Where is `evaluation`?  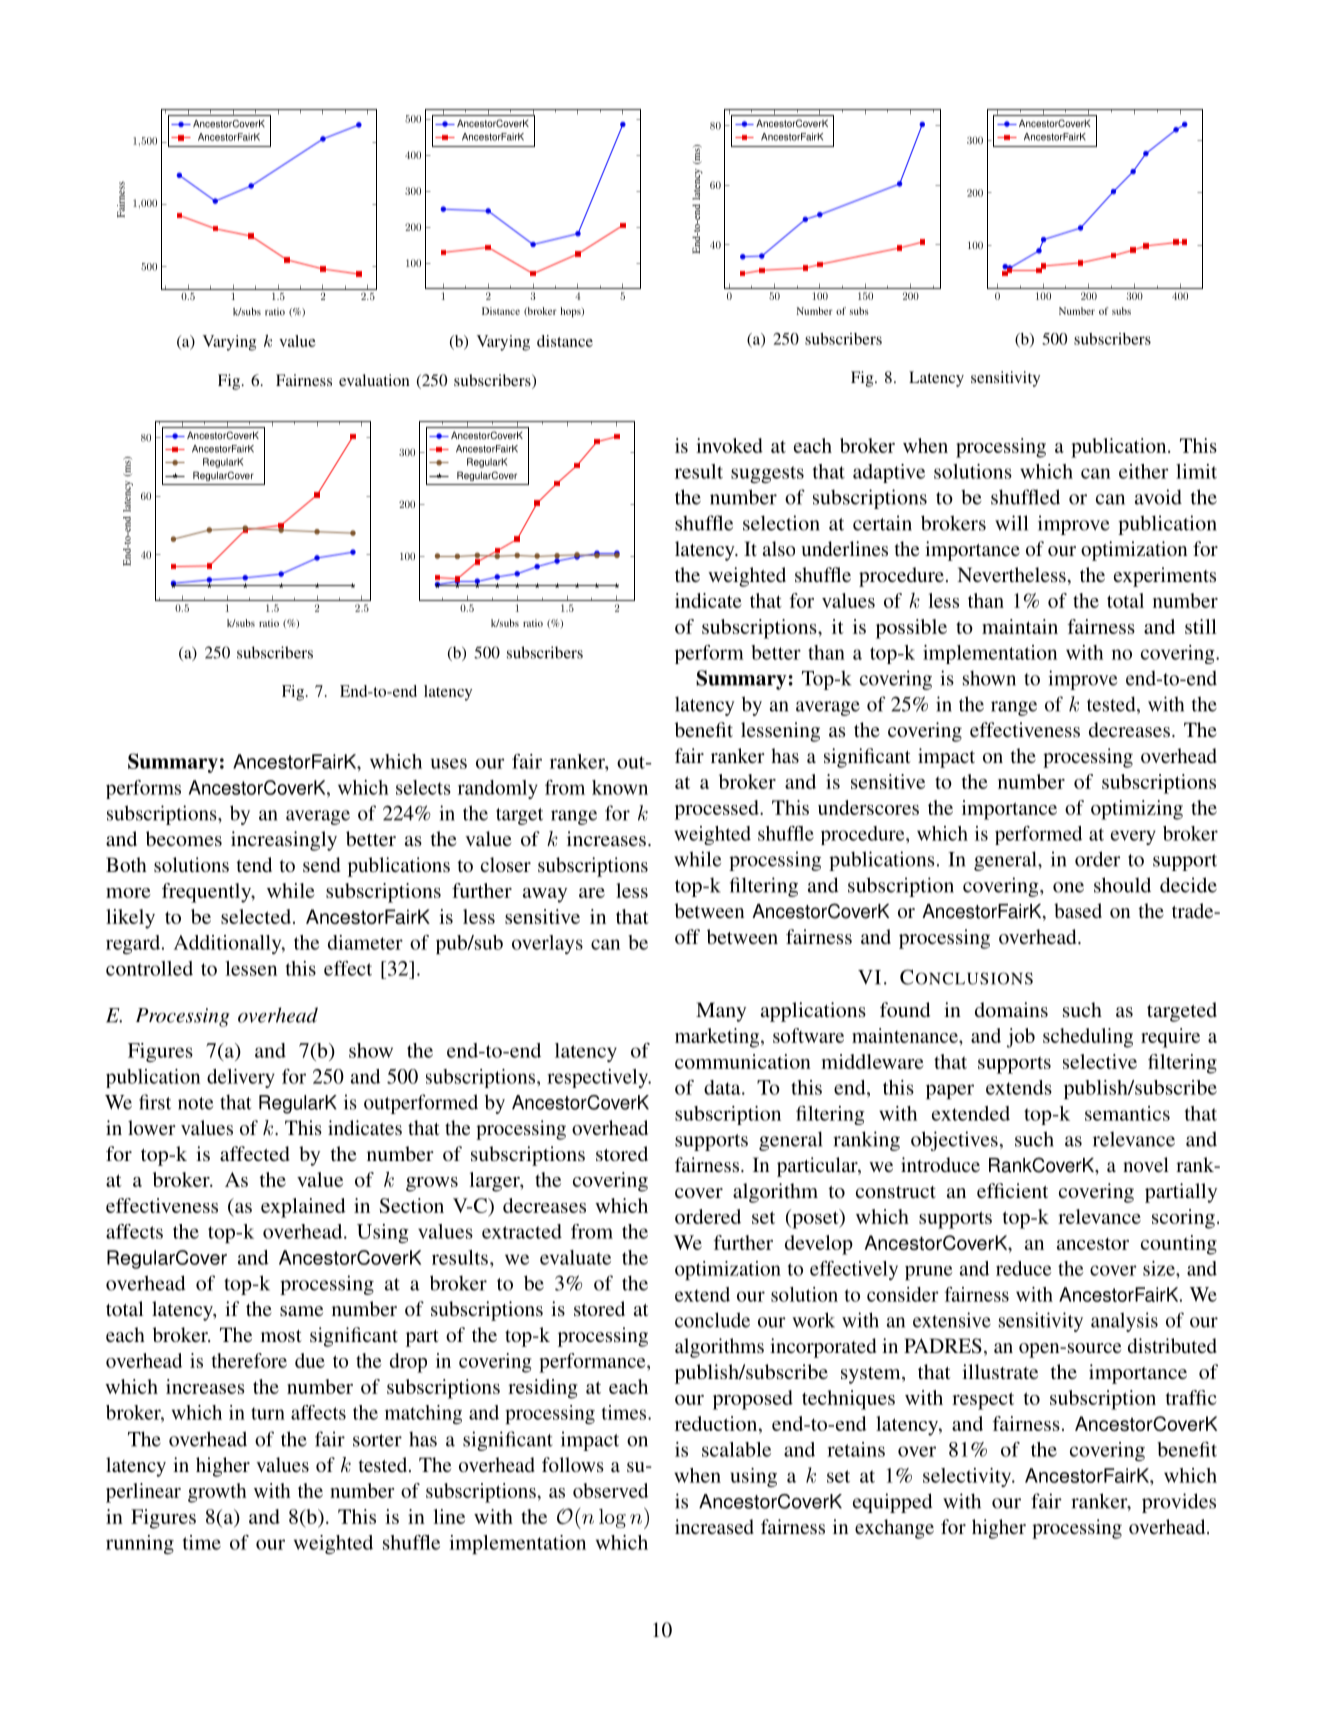 evaluation is located at coordinates (374, 380).
